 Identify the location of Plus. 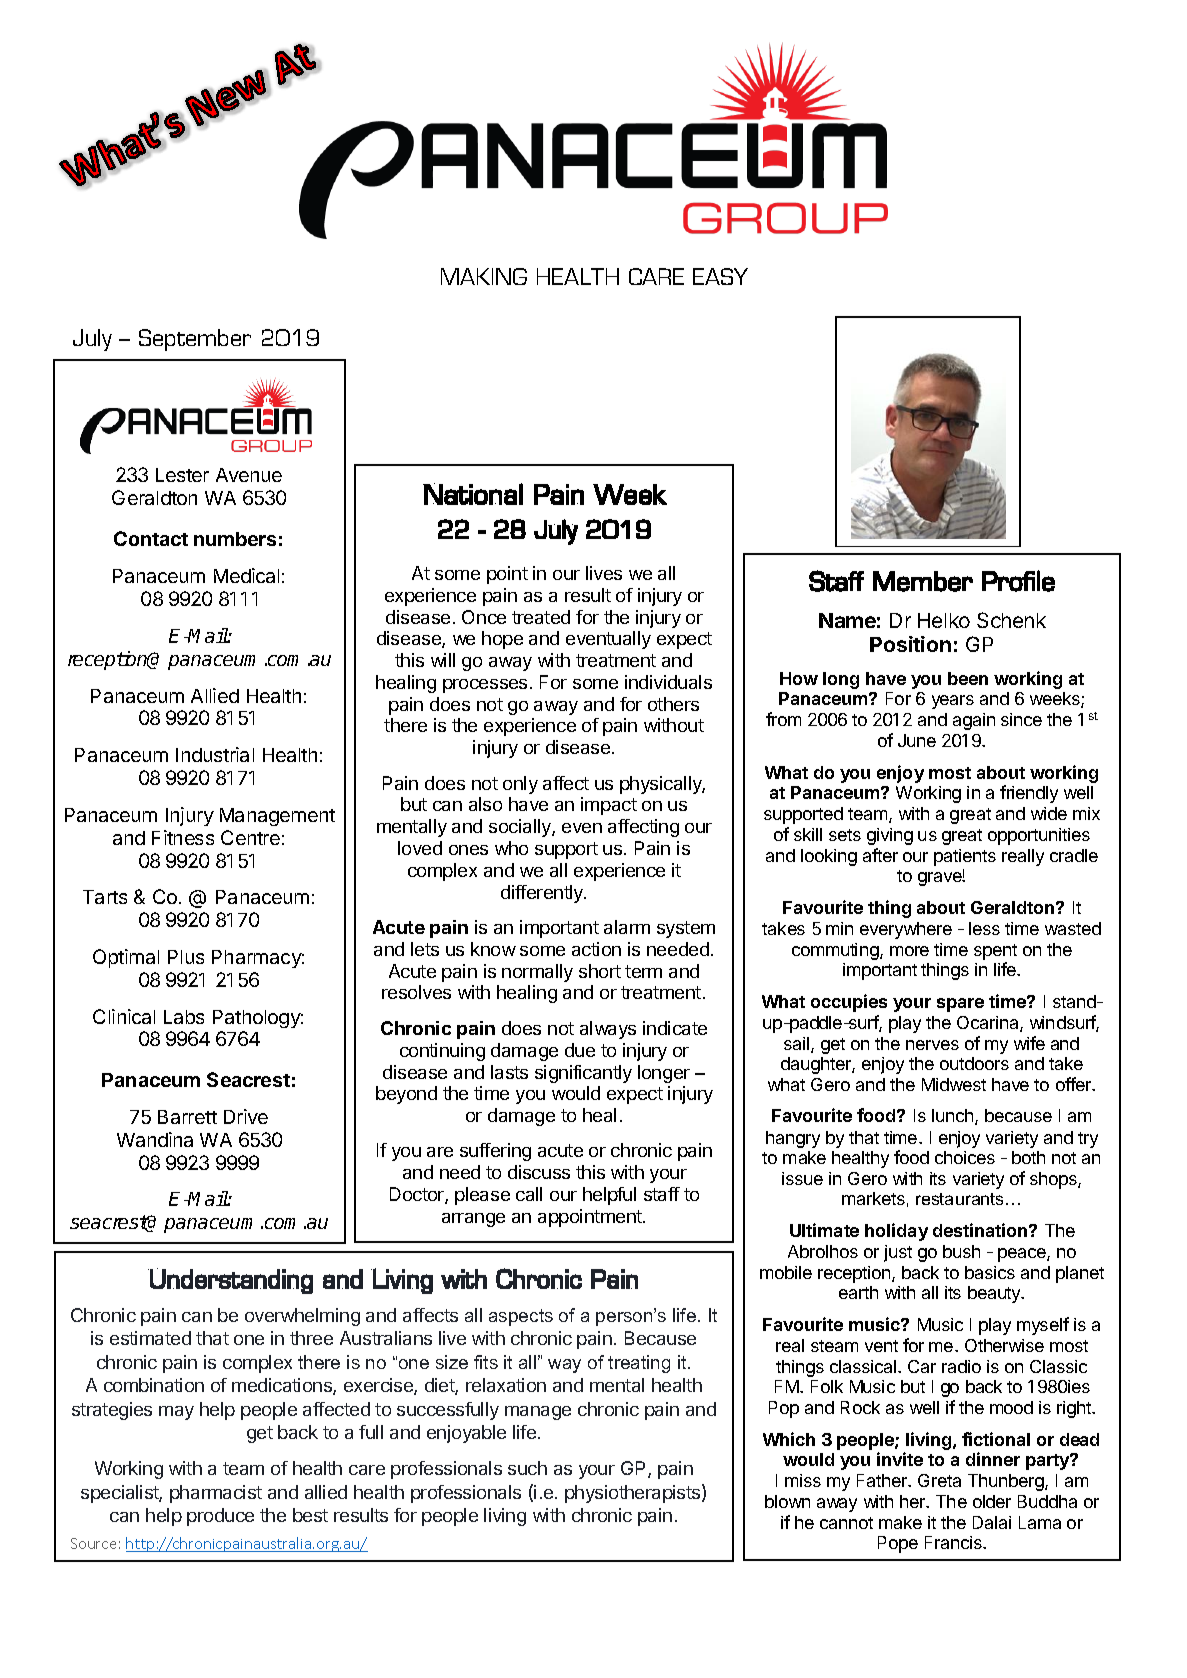
(186, 957).
